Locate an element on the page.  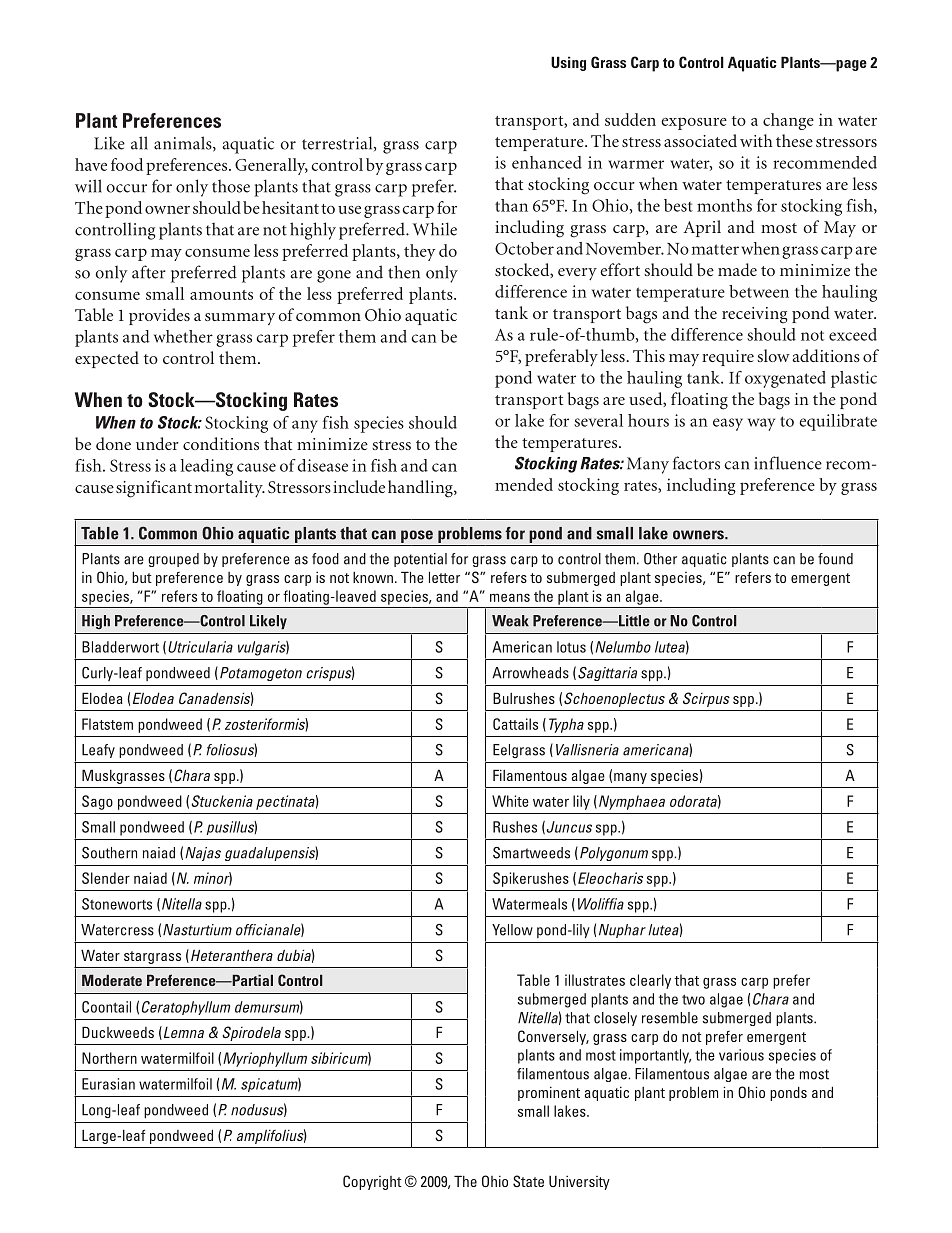
change is located at coordinates (788, 121).
